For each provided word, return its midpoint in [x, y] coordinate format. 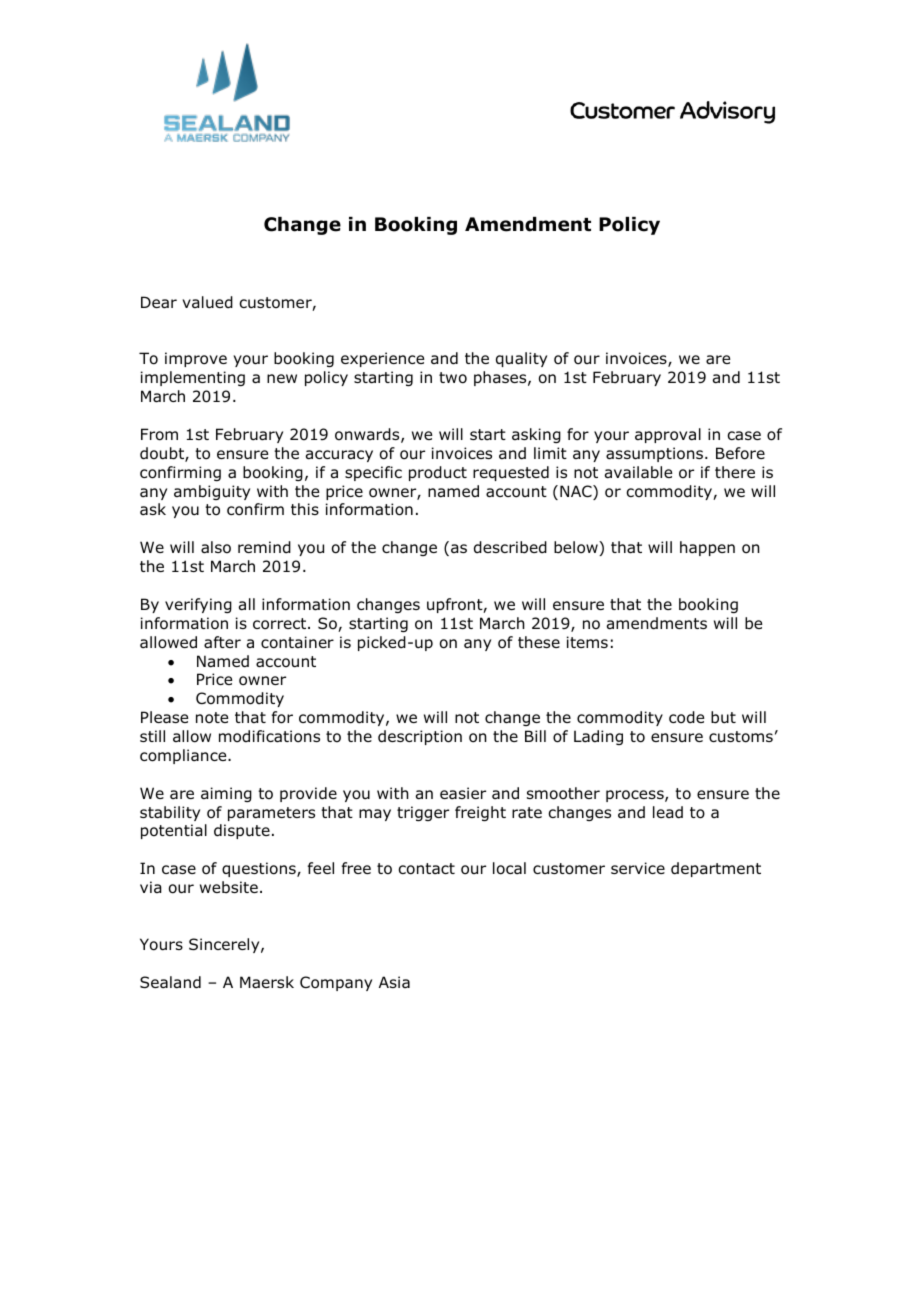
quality [521, 359]
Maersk [267, 982]
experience [382, 359]
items [587, 642]
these [539, 642]
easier [463, 793]
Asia [394, 982]
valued [207, 302]
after [222, 642]
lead [668, 812]
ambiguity [212, 492]
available [638, 472]
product [438, 473]
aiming [226, 794]
